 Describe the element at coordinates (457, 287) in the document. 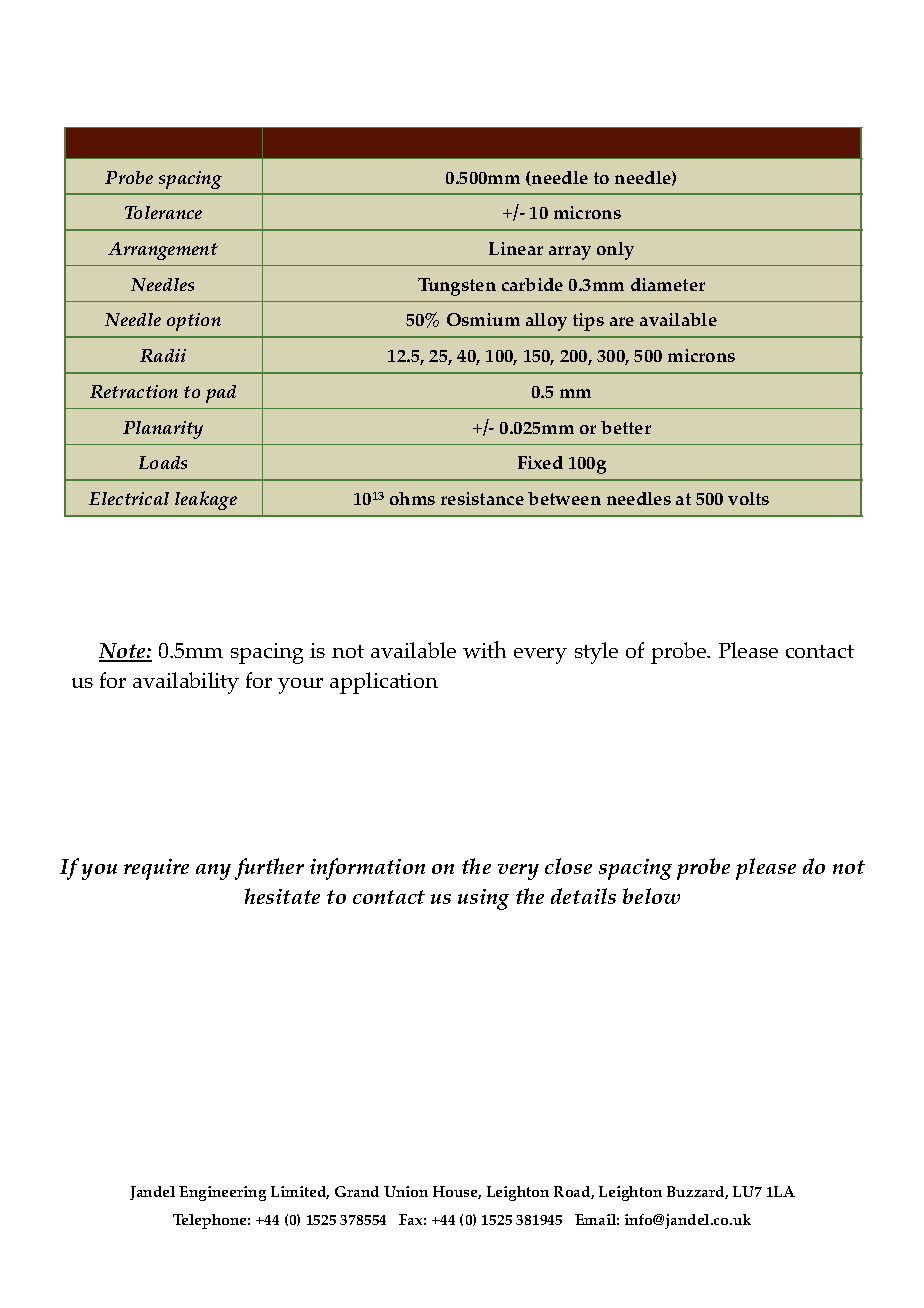

I see `Tungsten` at that location.
